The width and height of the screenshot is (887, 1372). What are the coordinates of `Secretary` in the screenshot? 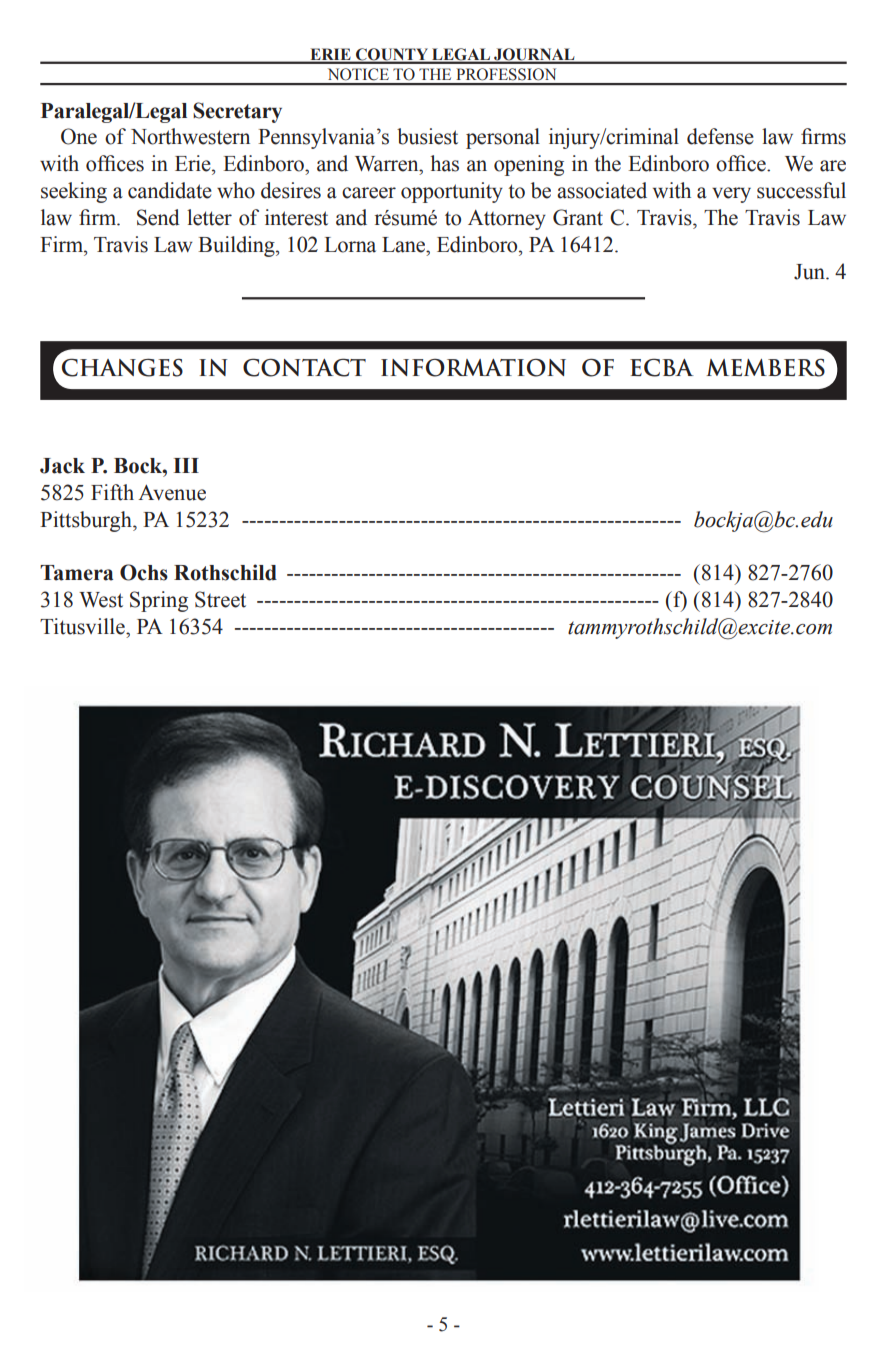 It's located at (237, 112).
